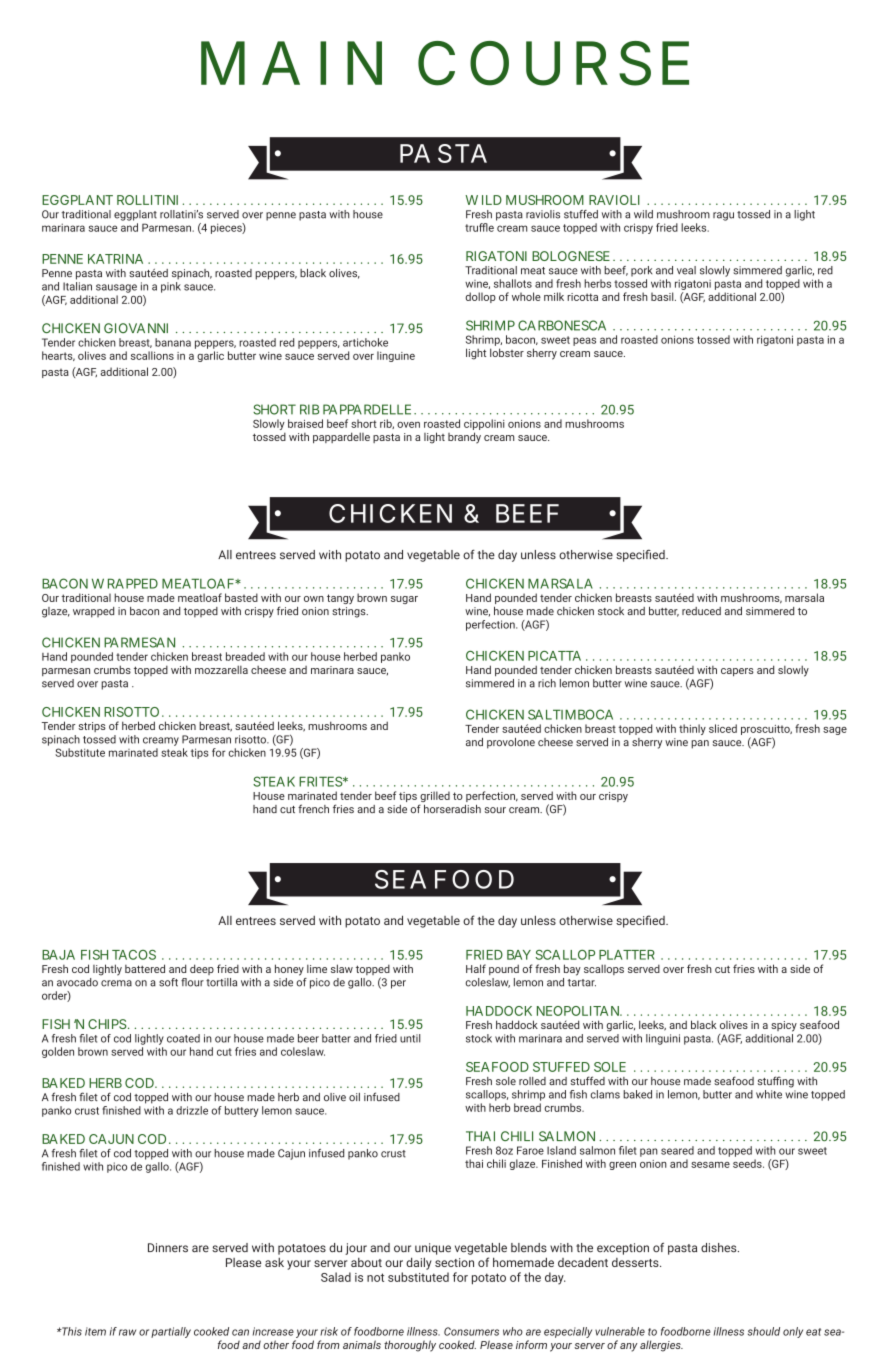 The width and height of the image is (887, 1372). I want to click on COURSE, so click(553, 63).
